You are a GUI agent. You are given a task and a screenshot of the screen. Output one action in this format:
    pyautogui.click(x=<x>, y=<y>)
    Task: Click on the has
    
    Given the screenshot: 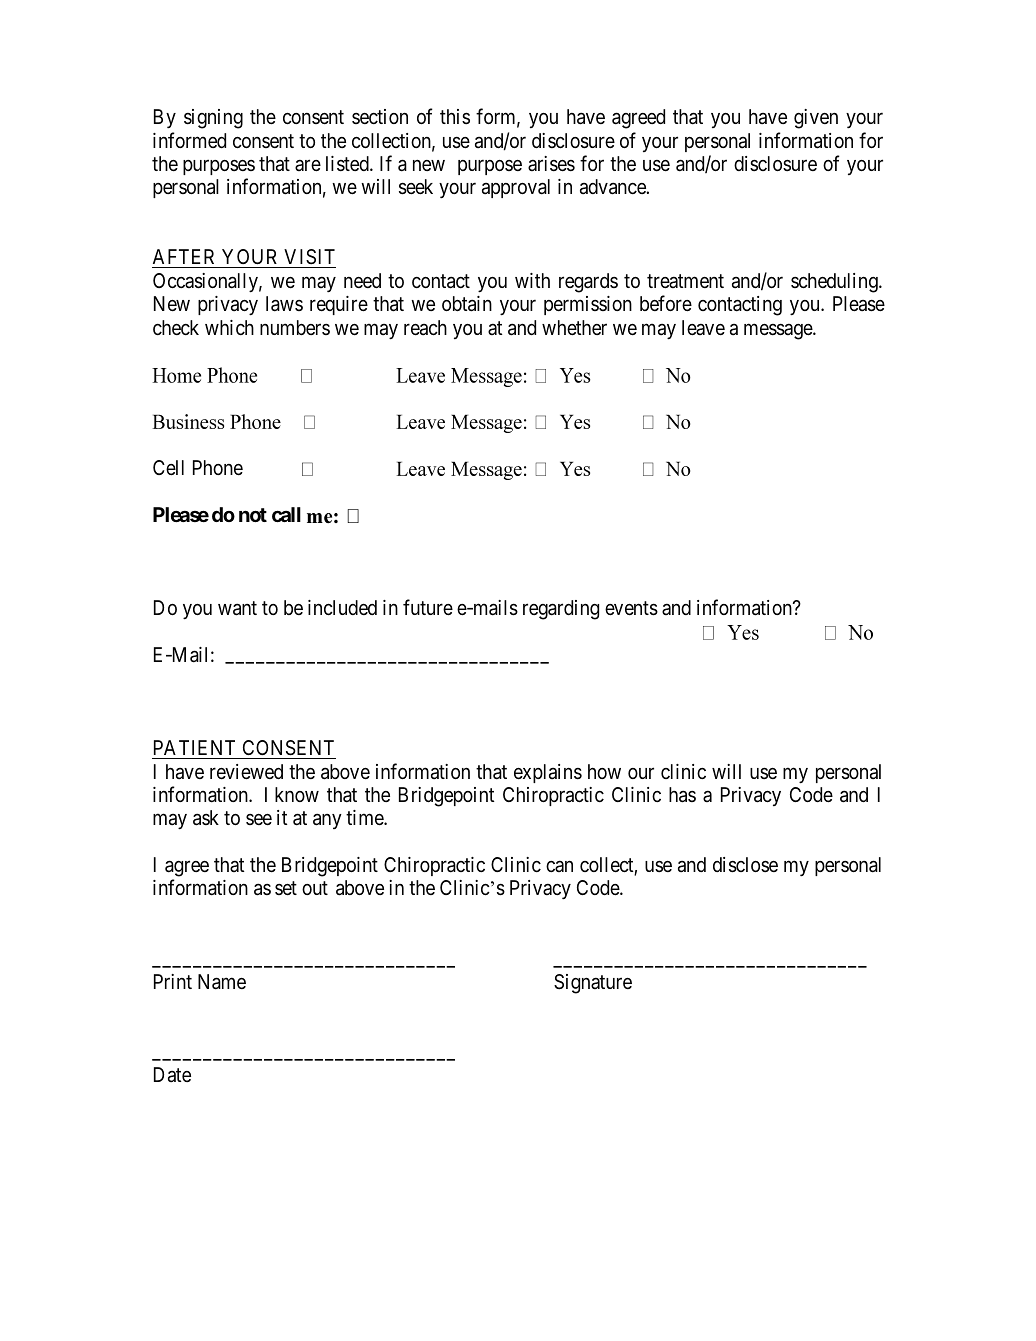 What is the action you would take?
    pyautogui.click(x=682, y=795)
